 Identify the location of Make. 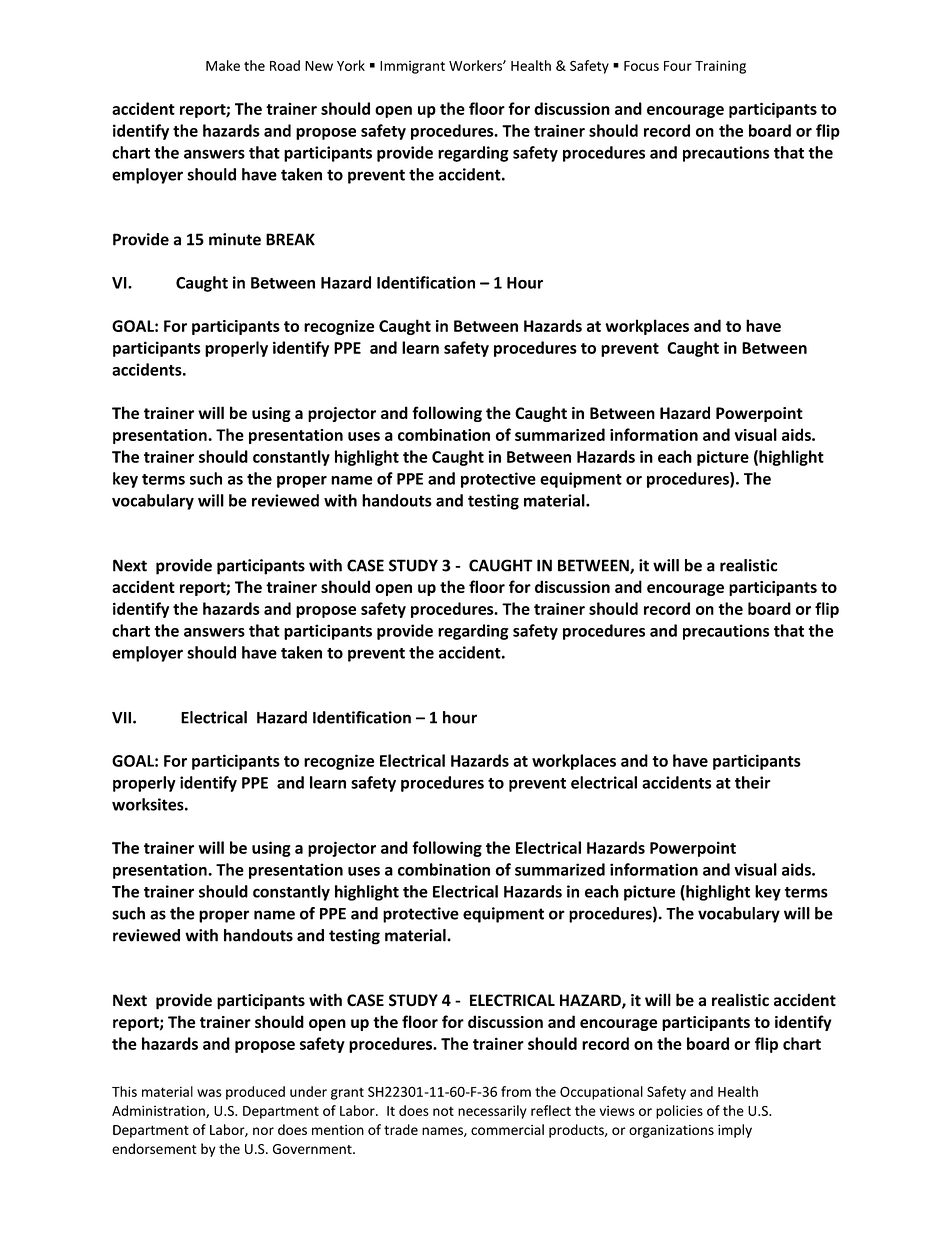
(223, 65).
